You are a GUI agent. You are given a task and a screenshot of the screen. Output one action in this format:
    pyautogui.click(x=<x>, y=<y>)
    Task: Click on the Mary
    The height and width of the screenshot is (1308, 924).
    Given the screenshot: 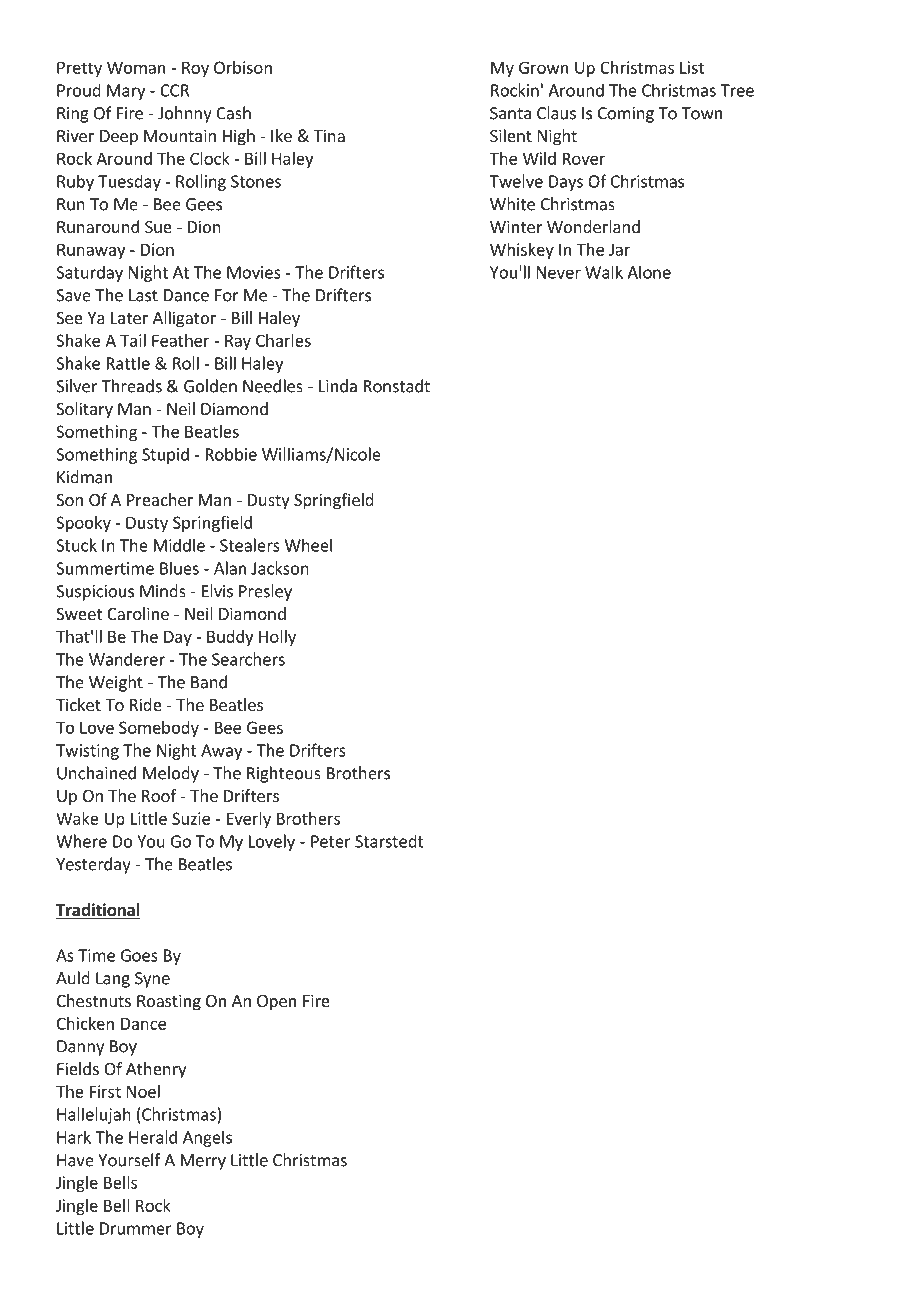 What is the action you would take?
    pyautogui.click(x=126, y=92)
